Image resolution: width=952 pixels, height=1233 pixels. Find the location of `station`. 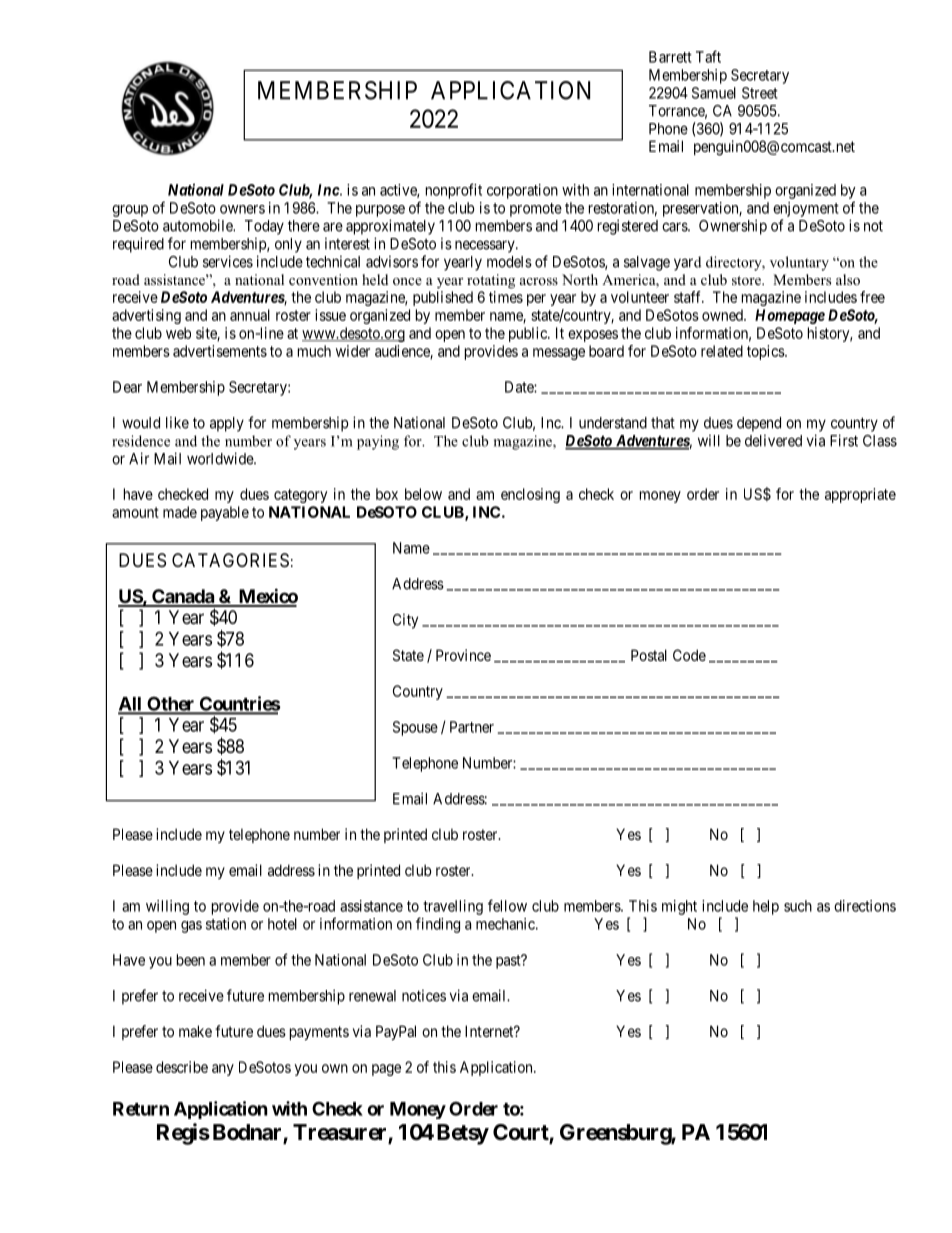

station is located at coordinates (226, 924).
